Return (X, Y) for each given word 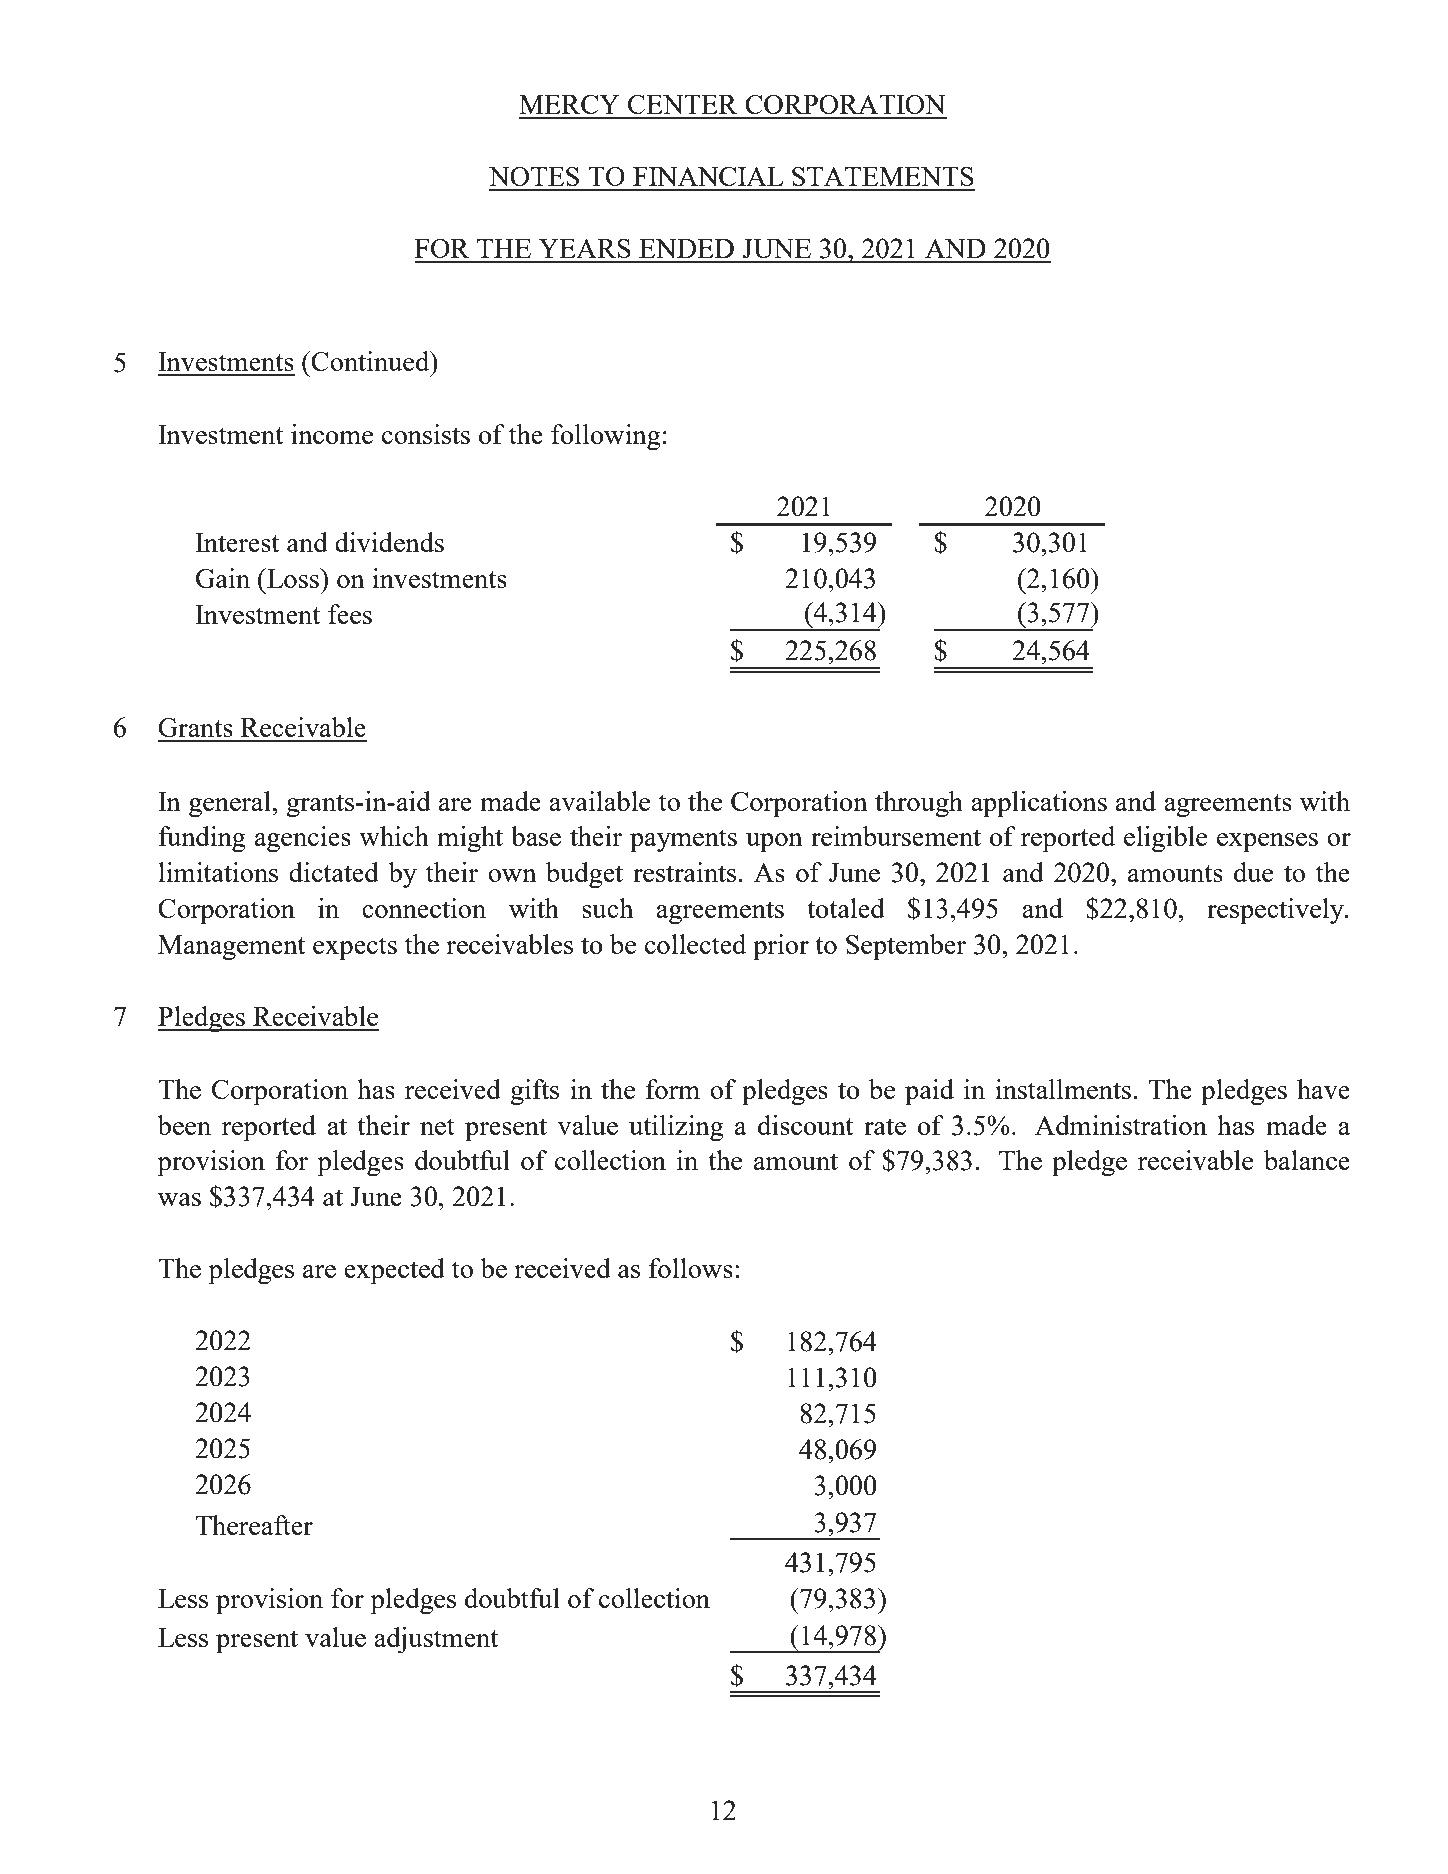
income (332, 434)
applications (1039, 804)
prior (781, 947)
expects (355, 949)
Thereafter (254, 1525)
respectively (1276, 911)
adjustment (436, 1640)
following (606, 437)
